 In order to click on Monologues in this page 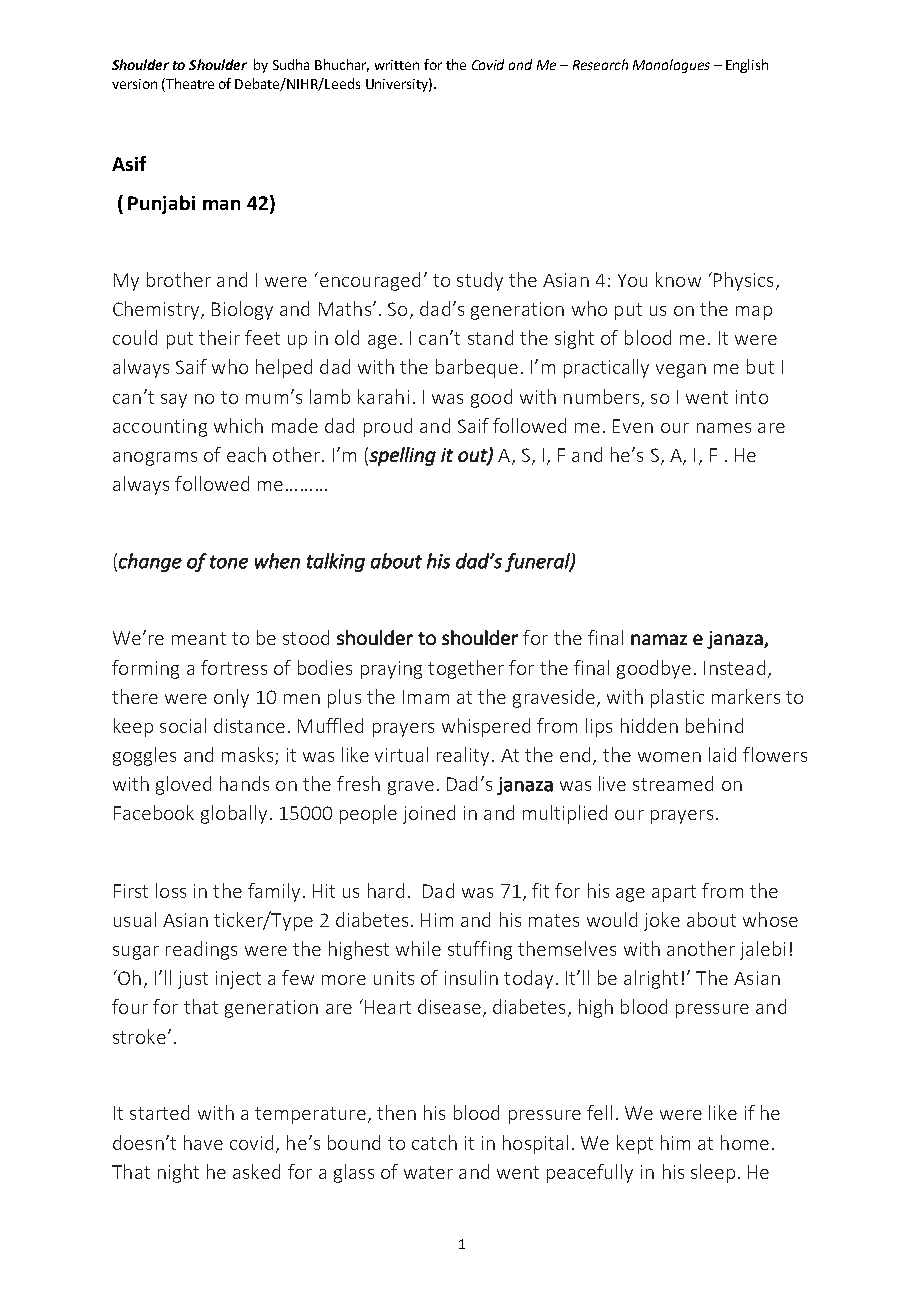, I will do `click(671, 66)`.
